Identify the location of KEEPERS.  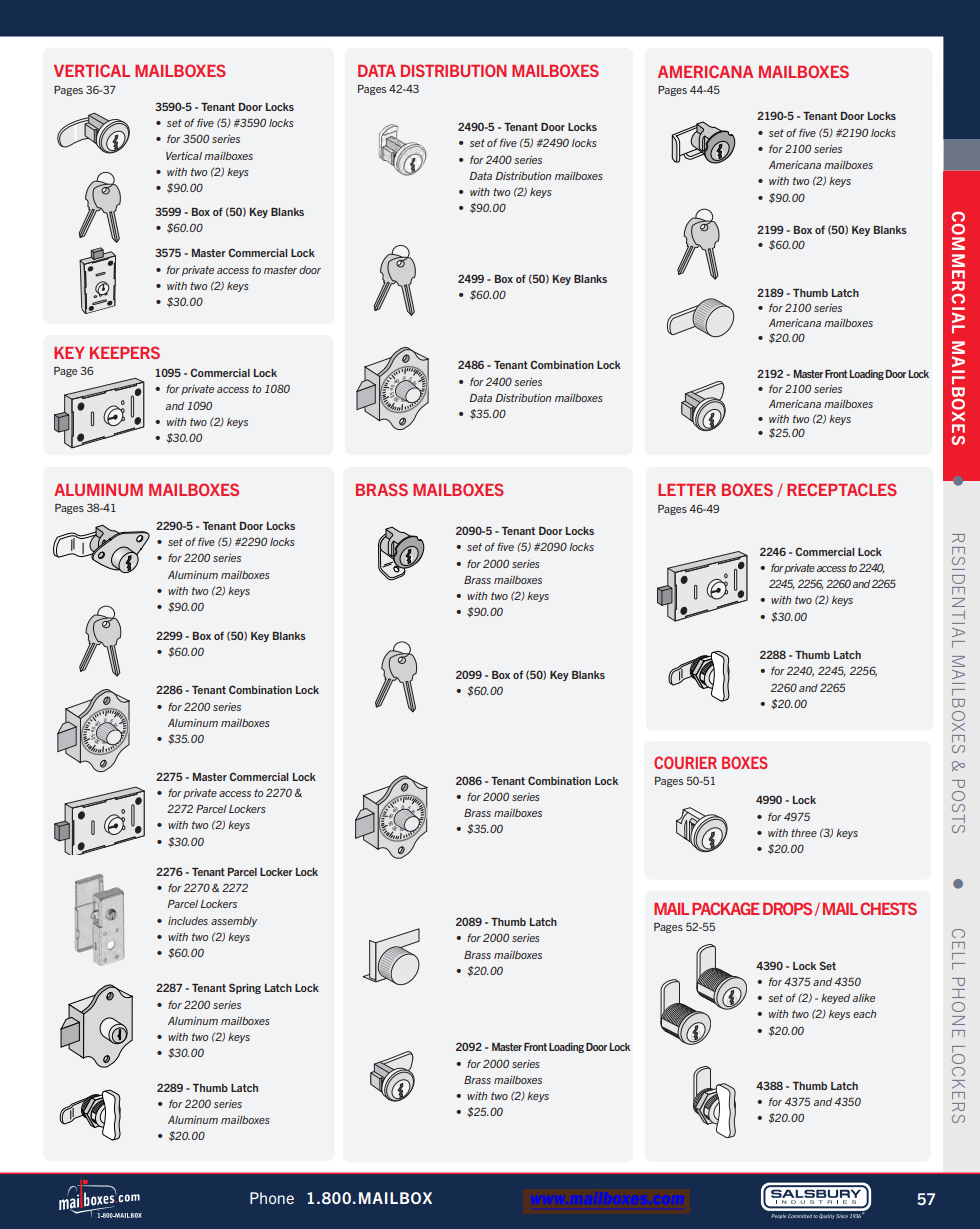
(125, 352).
